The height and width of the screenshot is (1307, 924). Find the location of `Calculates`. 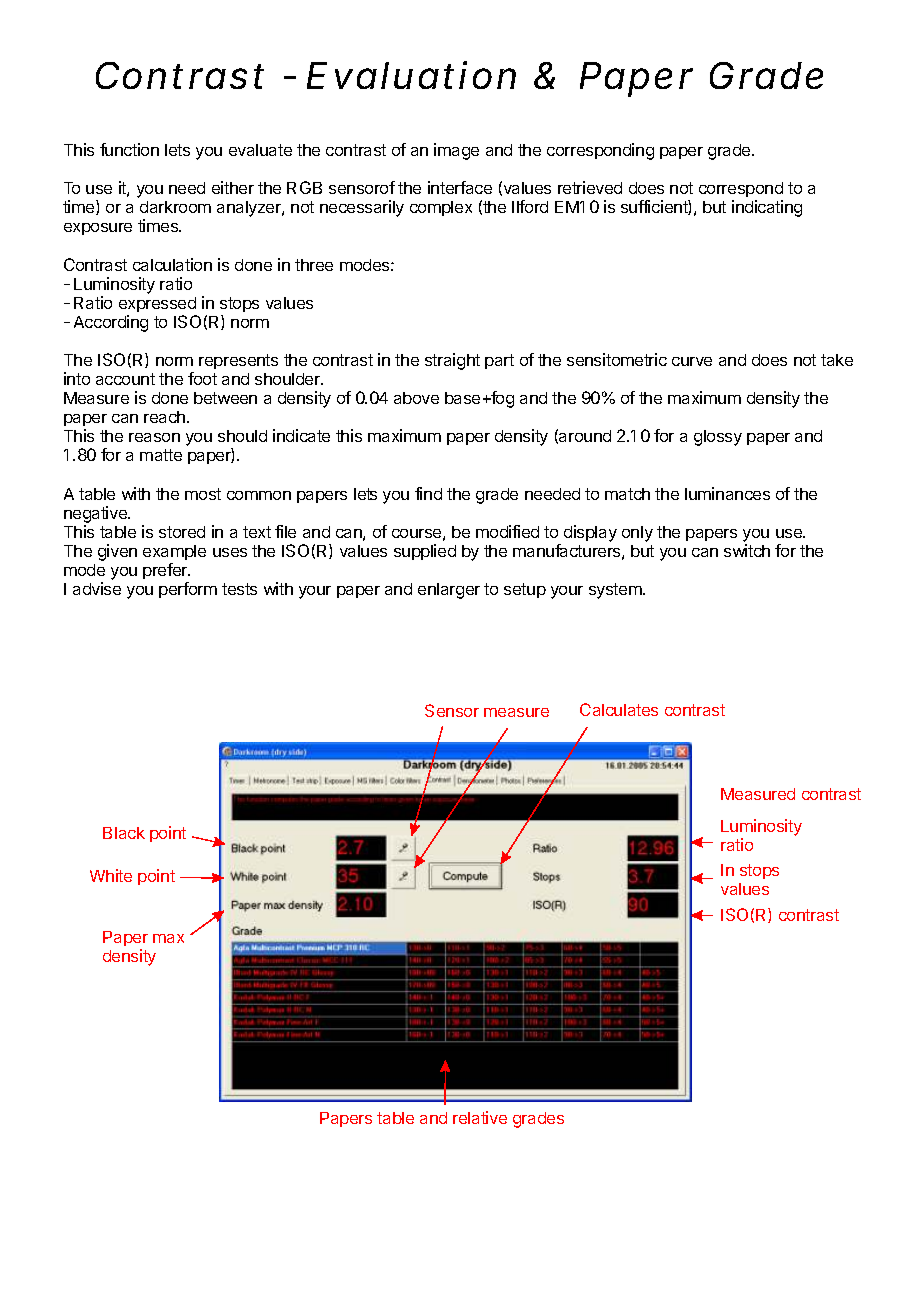

Calculates is located at coordinates (619, 709).
